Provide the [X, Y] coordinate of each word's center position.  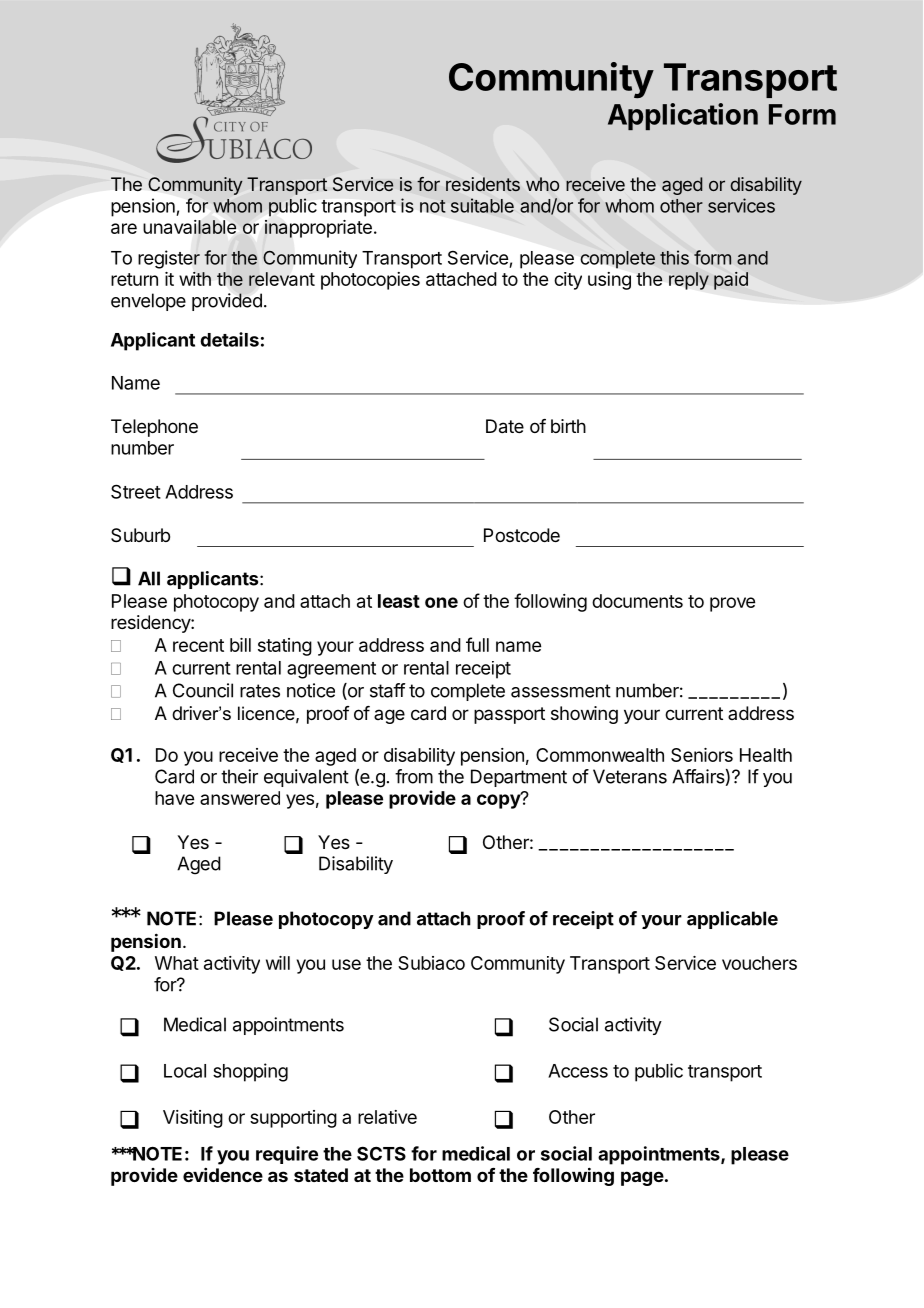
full [477, 644]
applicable [732, 920]
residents [483, 184]
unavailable [189, 227]
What [177, 963]
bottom [440, 1175]
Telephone [154, 428]
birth [568, 426]
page [642, 1178]
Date [505, 426]
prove [732, 604]
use [346, 964]
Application [683, 116]
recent [198, 645]
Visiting [193, 1119]
